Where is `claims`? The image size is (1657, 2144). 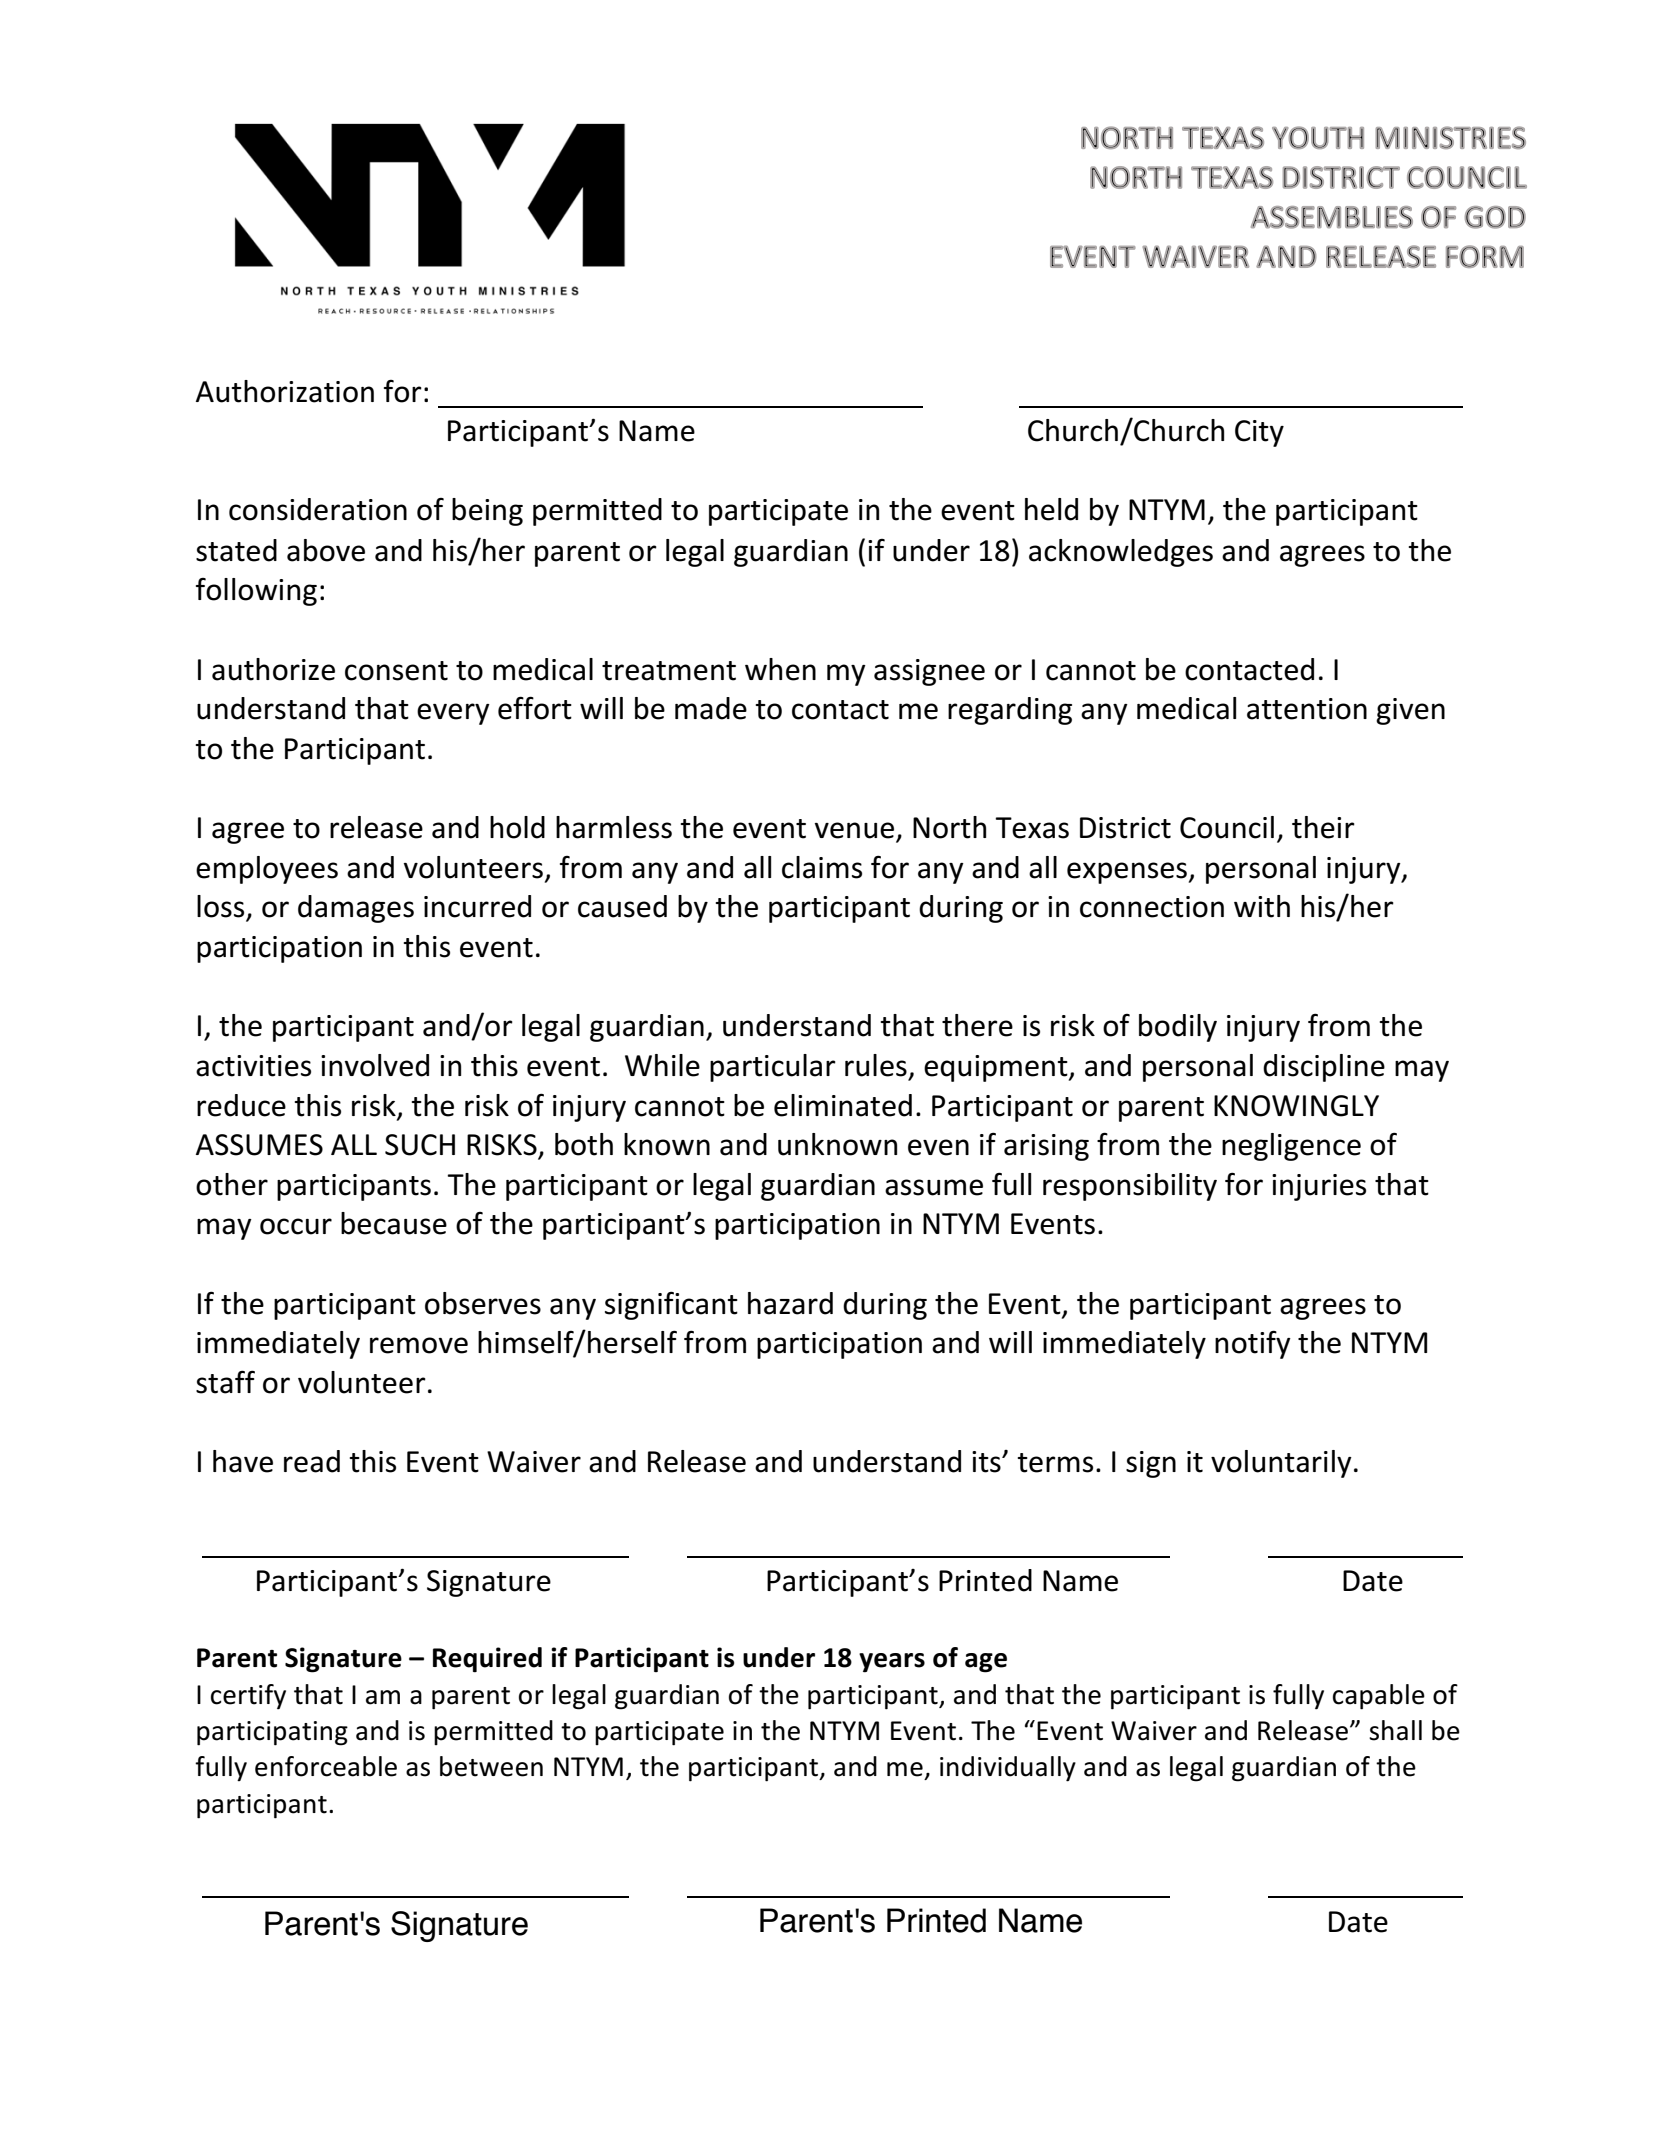 claims is located at coordinates (822, 867).
